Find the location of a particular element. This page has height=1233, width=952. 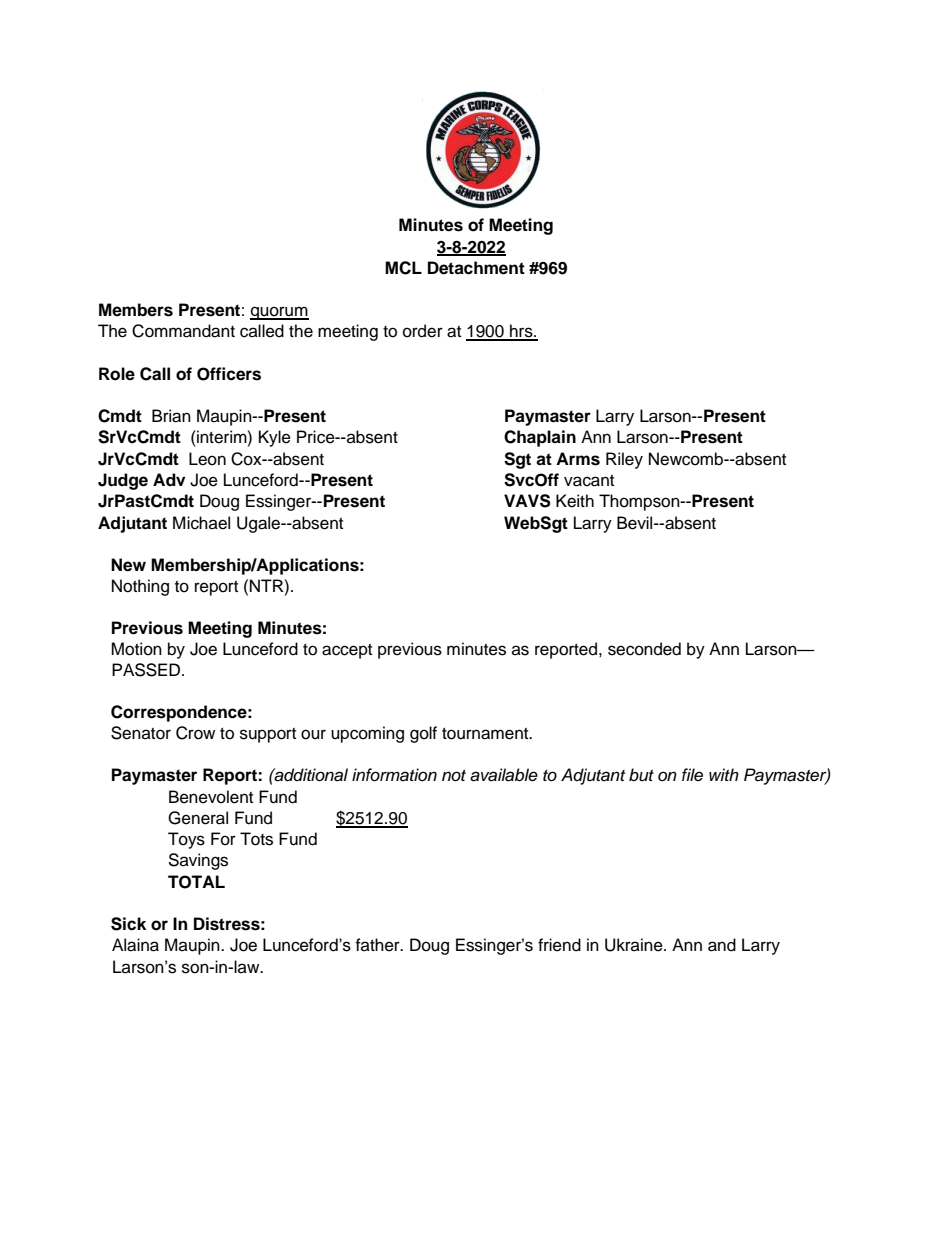

Commandant is located at coordinates (183, 331).
